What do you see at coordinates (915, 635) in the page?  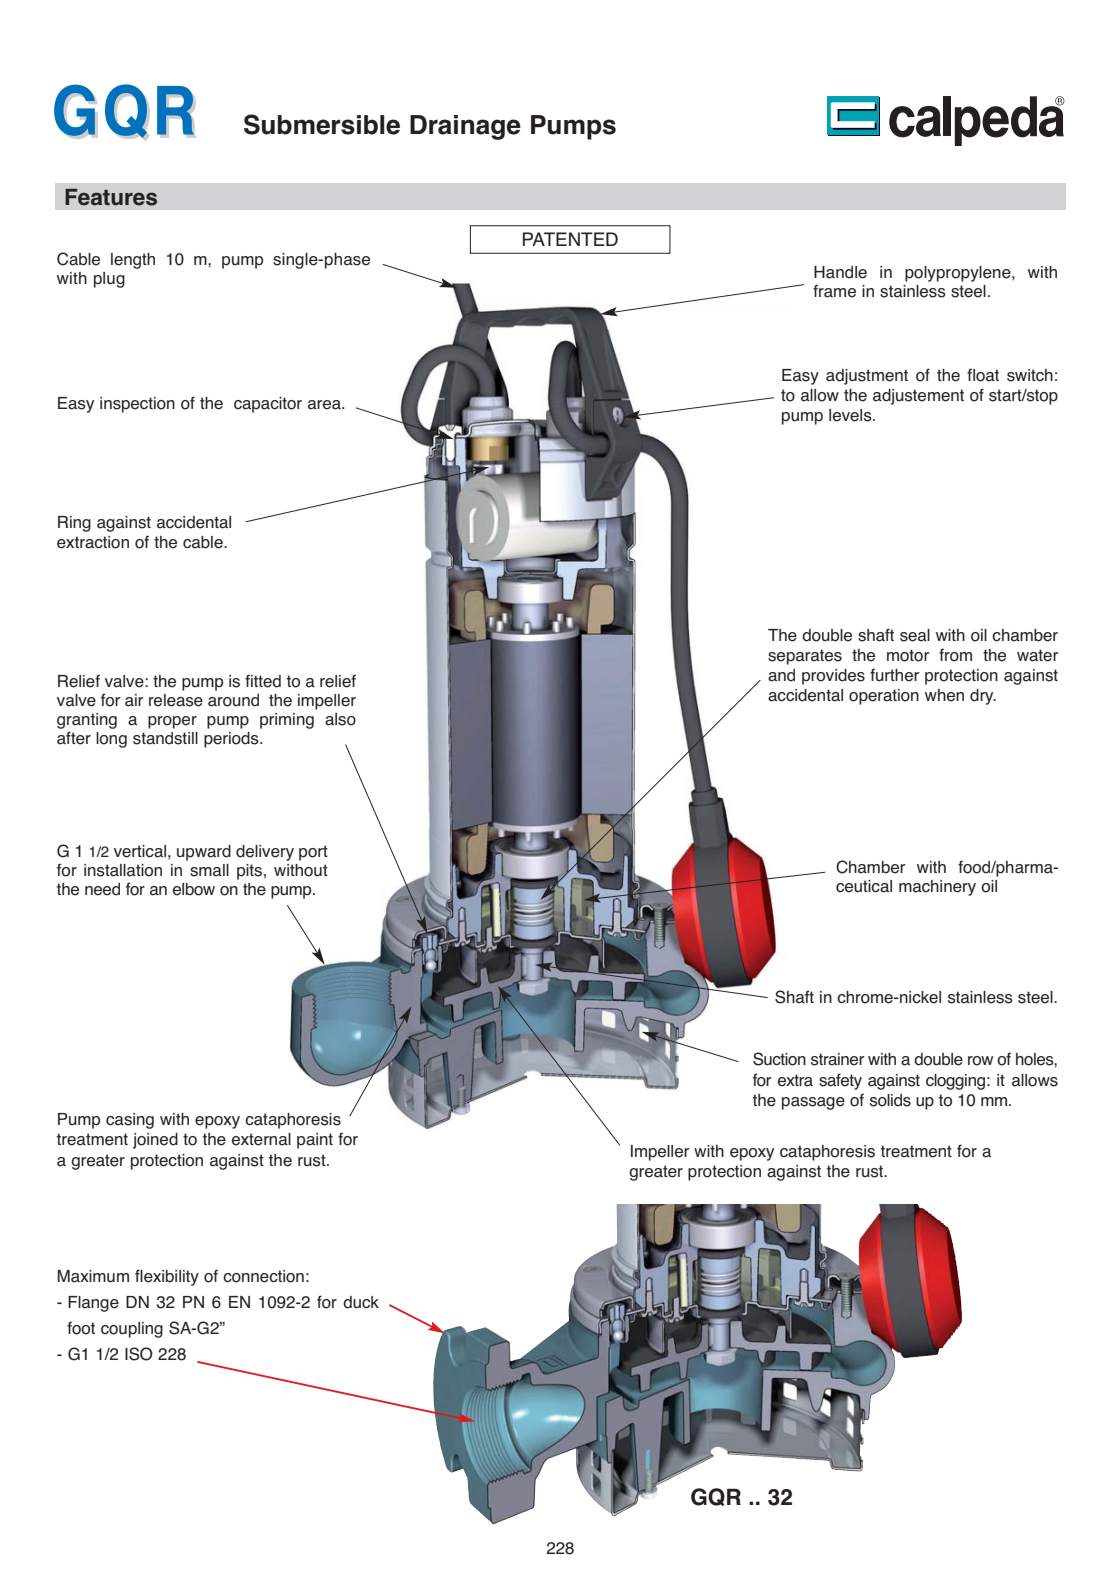 I see `seal` at bounding box center [915, 635].
